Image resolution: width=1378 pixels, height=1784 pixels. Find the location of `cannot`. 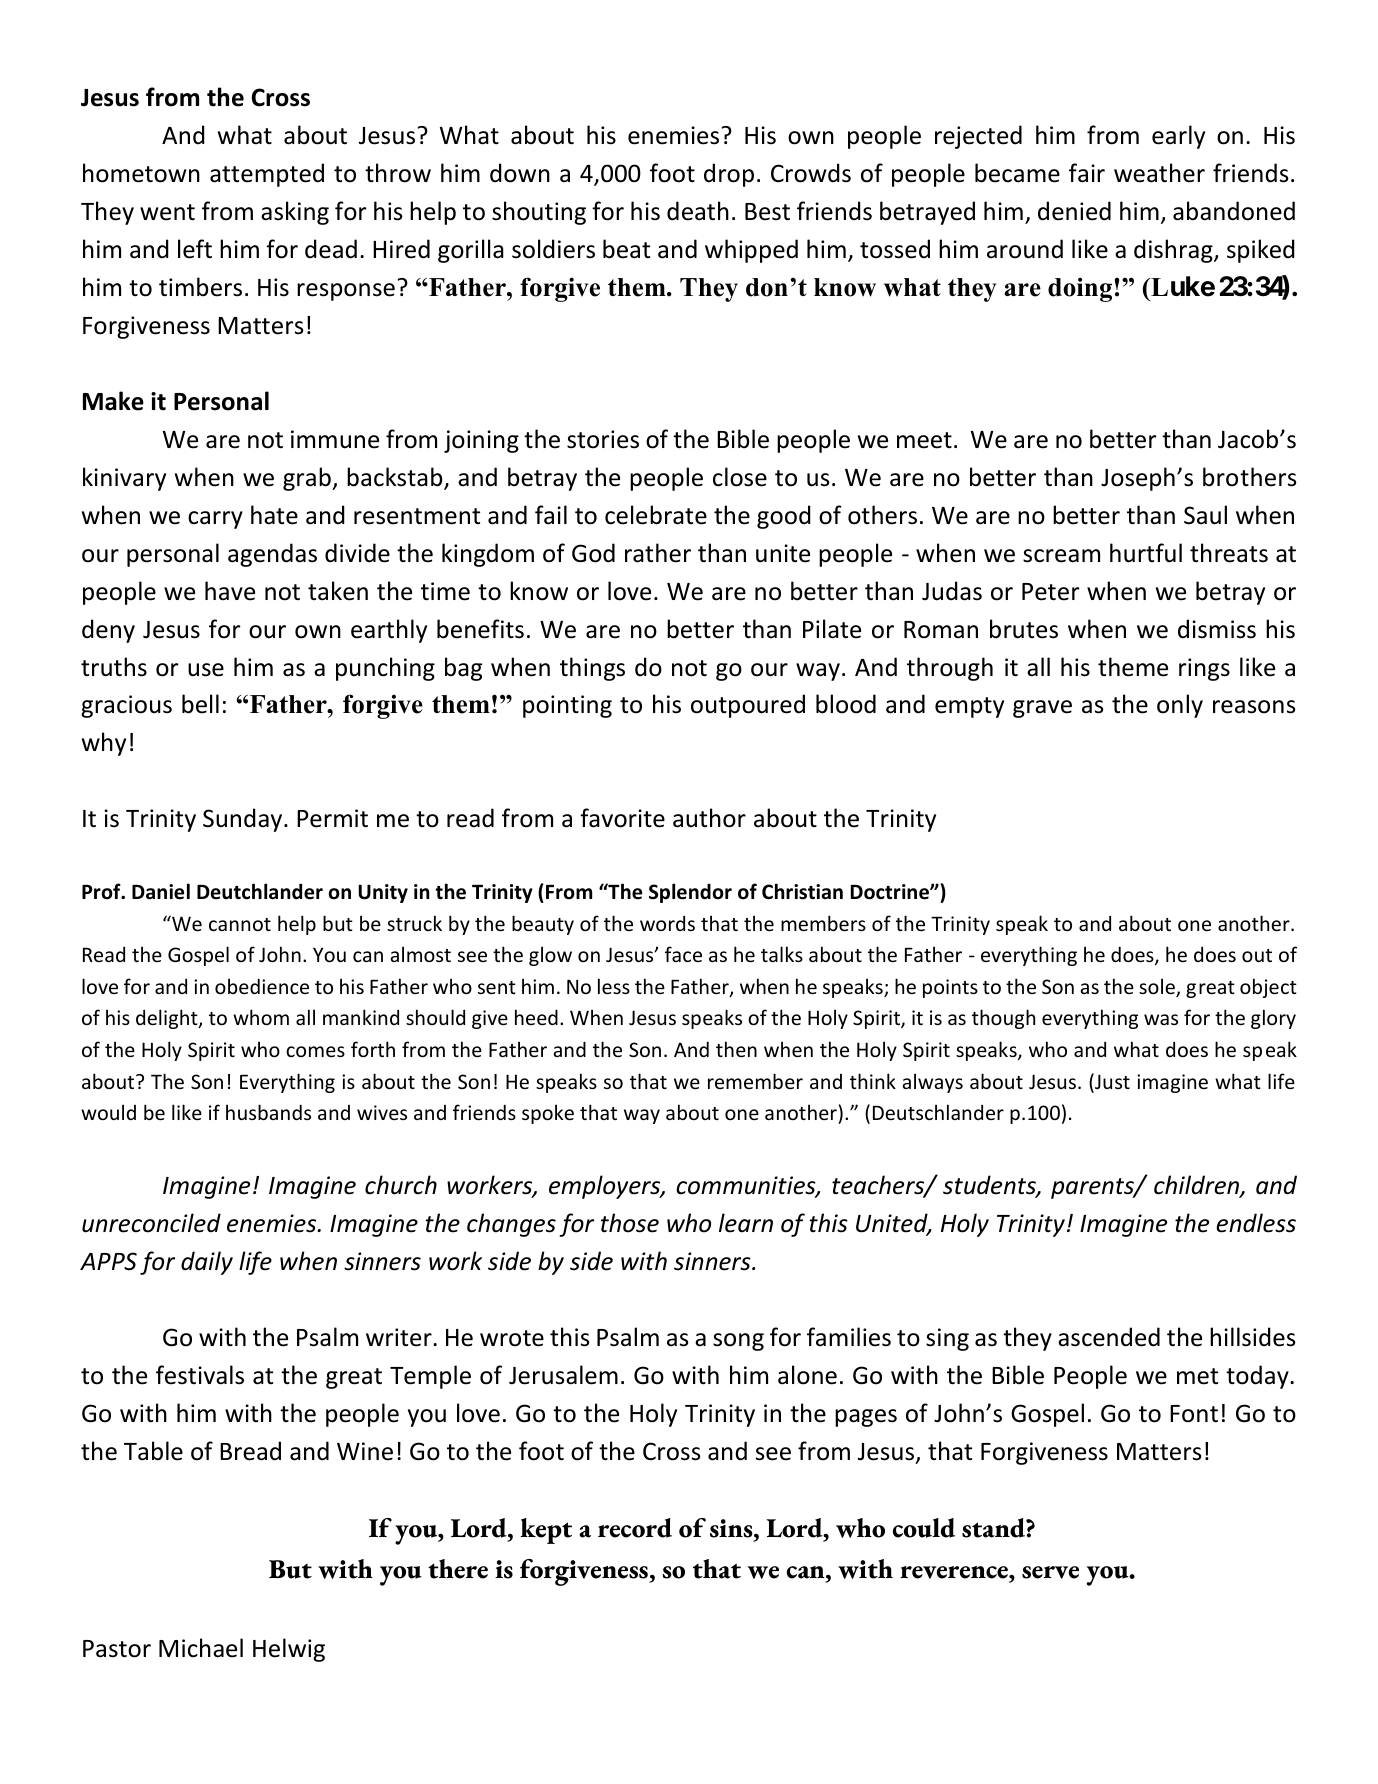

cannot is located at coordinates (240, 924).
